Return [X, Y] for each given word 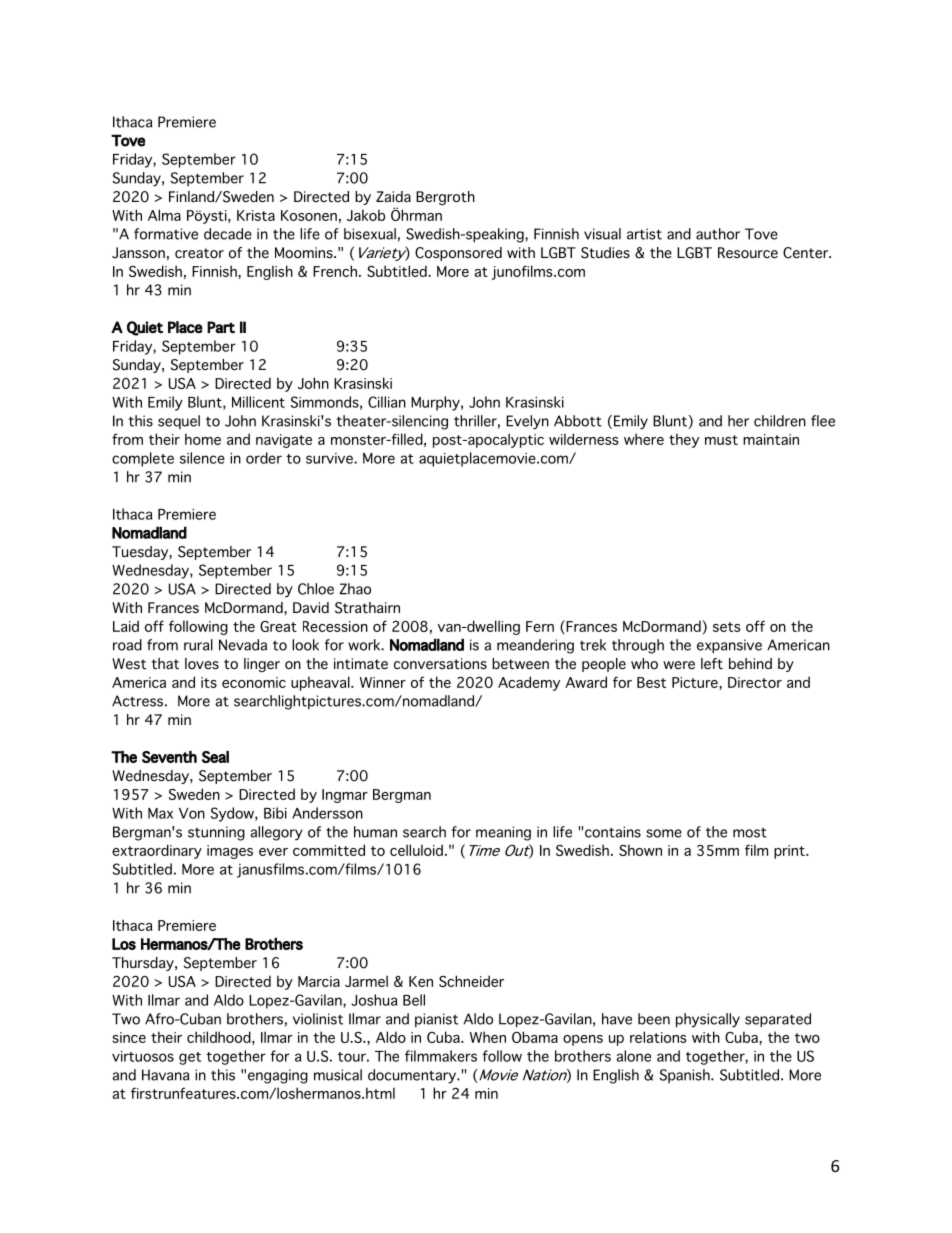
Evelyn [527, 422]
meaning [503, 833]
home [203, 439]
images [230, 852]
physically [708, 1020]
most [750, 833]
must [721, 440]
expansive [729, 646]
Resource [748, 253]
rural [198, 645]
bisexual [370, 234]
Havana [165, 1075]
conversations [440, 664]
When [488, 1037]
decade [228, 234]
